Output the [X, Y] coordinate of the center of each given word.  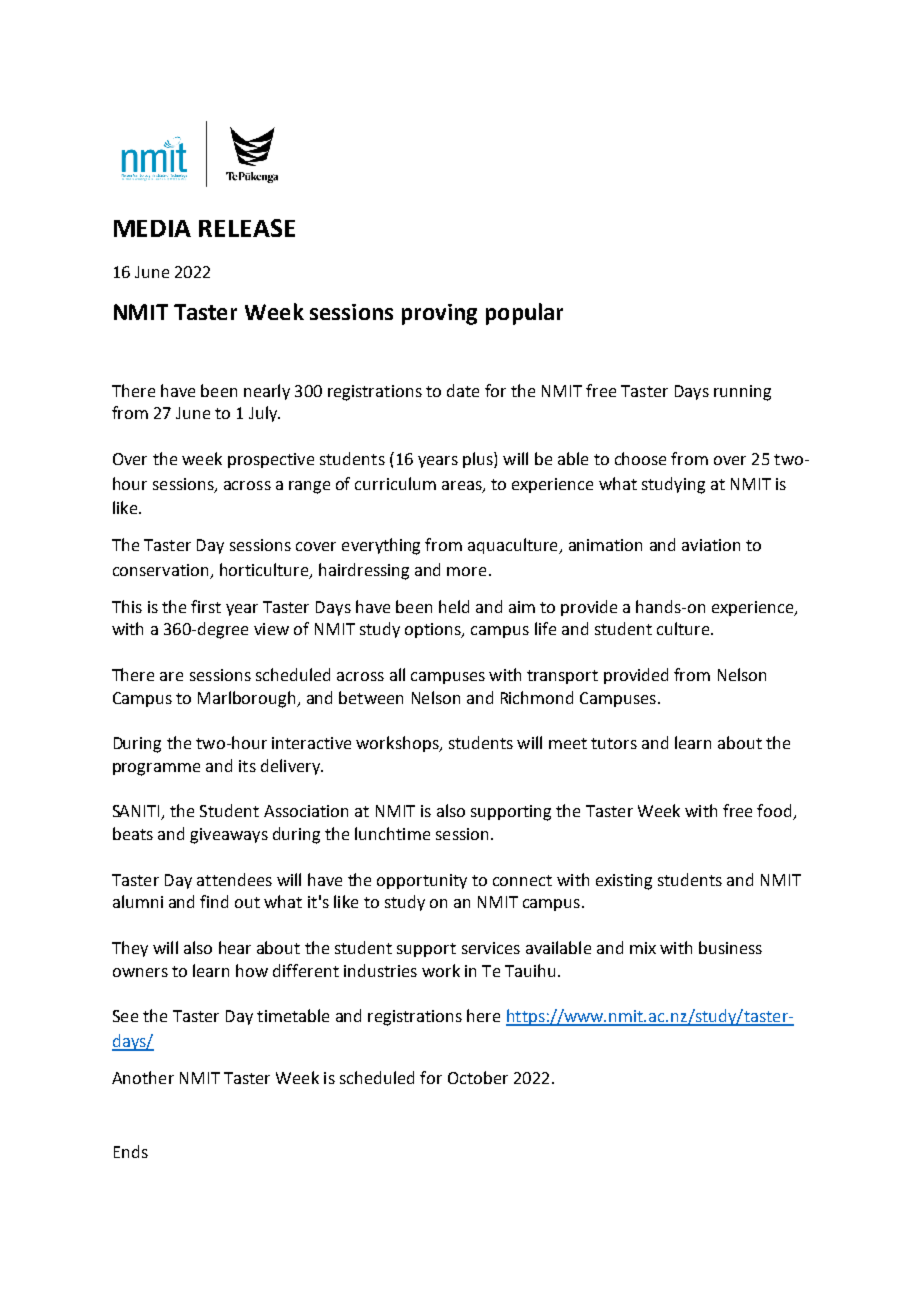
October [478, 1077]
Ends [131, 1151]
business [730, 947]
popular [524, 314]
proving [439, 314]
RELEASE [247, 228]
